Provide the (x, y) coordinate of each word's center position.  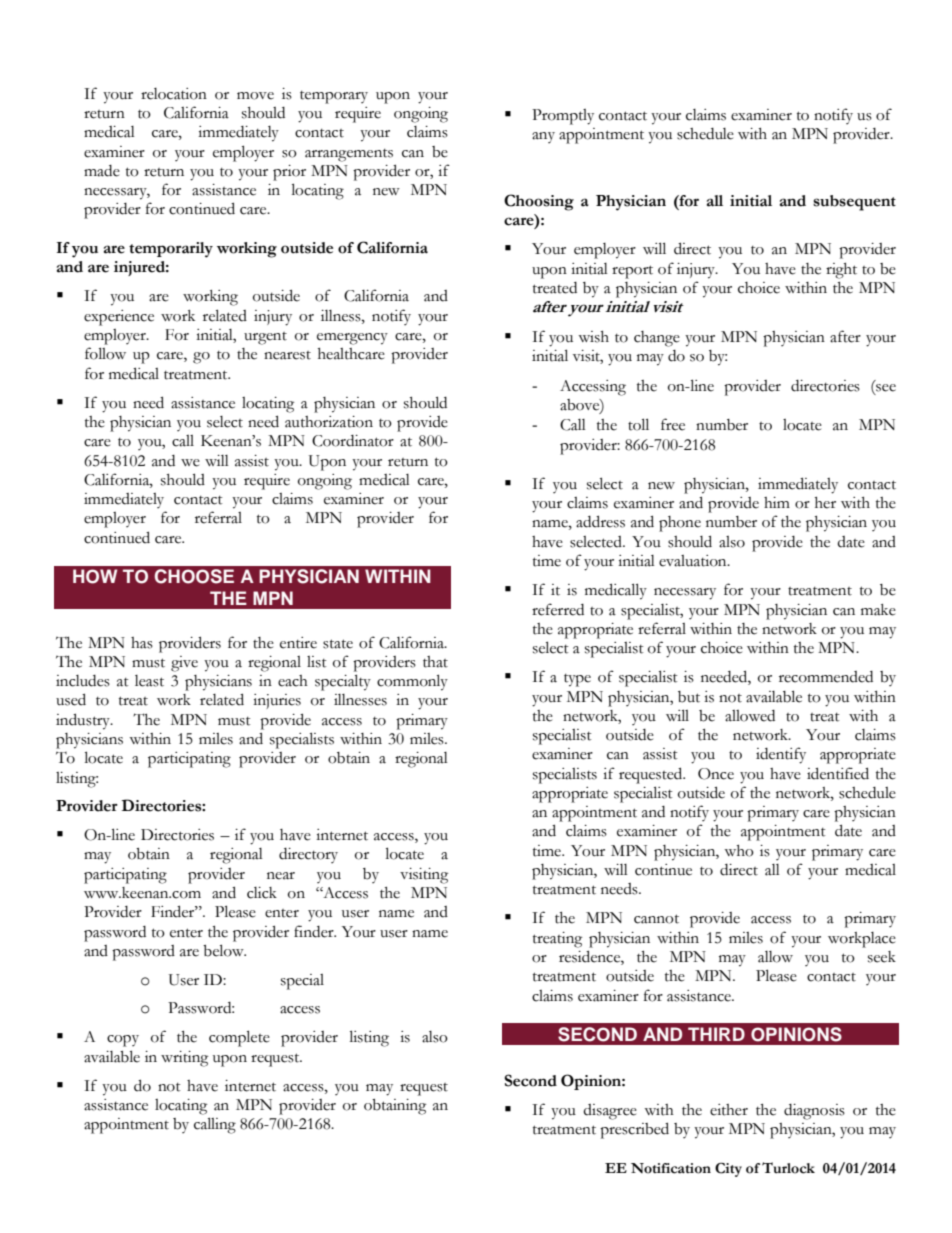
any (543, 137)
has (142, 643)
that (435, 662)
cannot (656, 919)
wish (593, 337)
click (262, 893)
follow (105, 353)
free (673, 424)
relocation (174, 94)
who (739, 851)
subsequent (854, 203)
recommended (826, 677)
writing (184, 1059)
